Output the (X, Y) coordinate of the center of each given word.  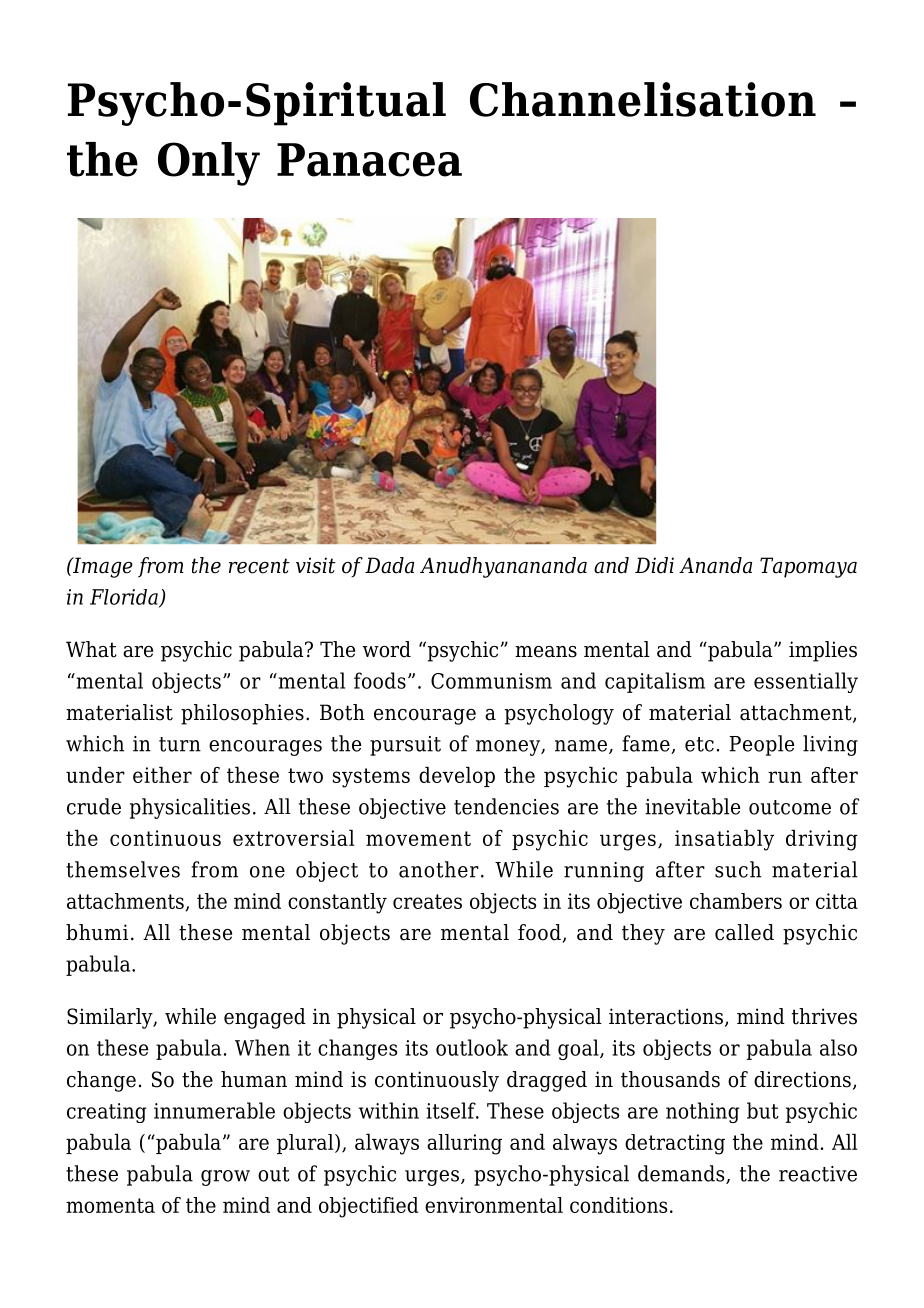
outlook (472, 1047)
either (162, 775)
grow (225, 1178)
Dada (389, 565)
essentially (806, 682)
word (387, 649)
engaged (265, 1018)
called (744, 932)
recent (259, 566)
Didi (654, 565)
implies (823, 651)
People (761, 745)
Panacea (369, 160)
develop (457, 777)
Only (209, 164)
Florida (125, 598)
